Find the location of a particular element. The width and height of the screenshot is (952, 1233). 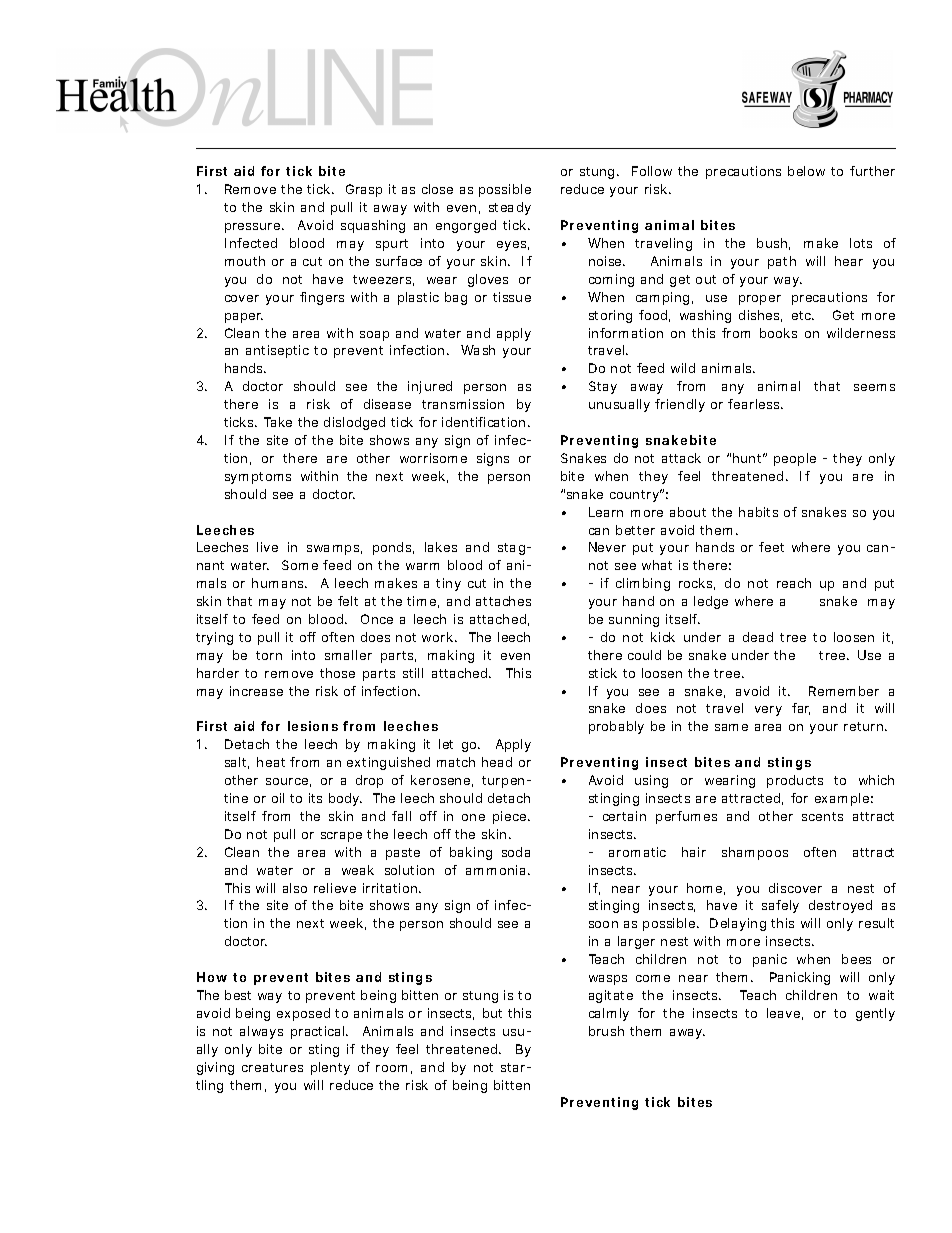

humans is located at coordinates (279, 583).
